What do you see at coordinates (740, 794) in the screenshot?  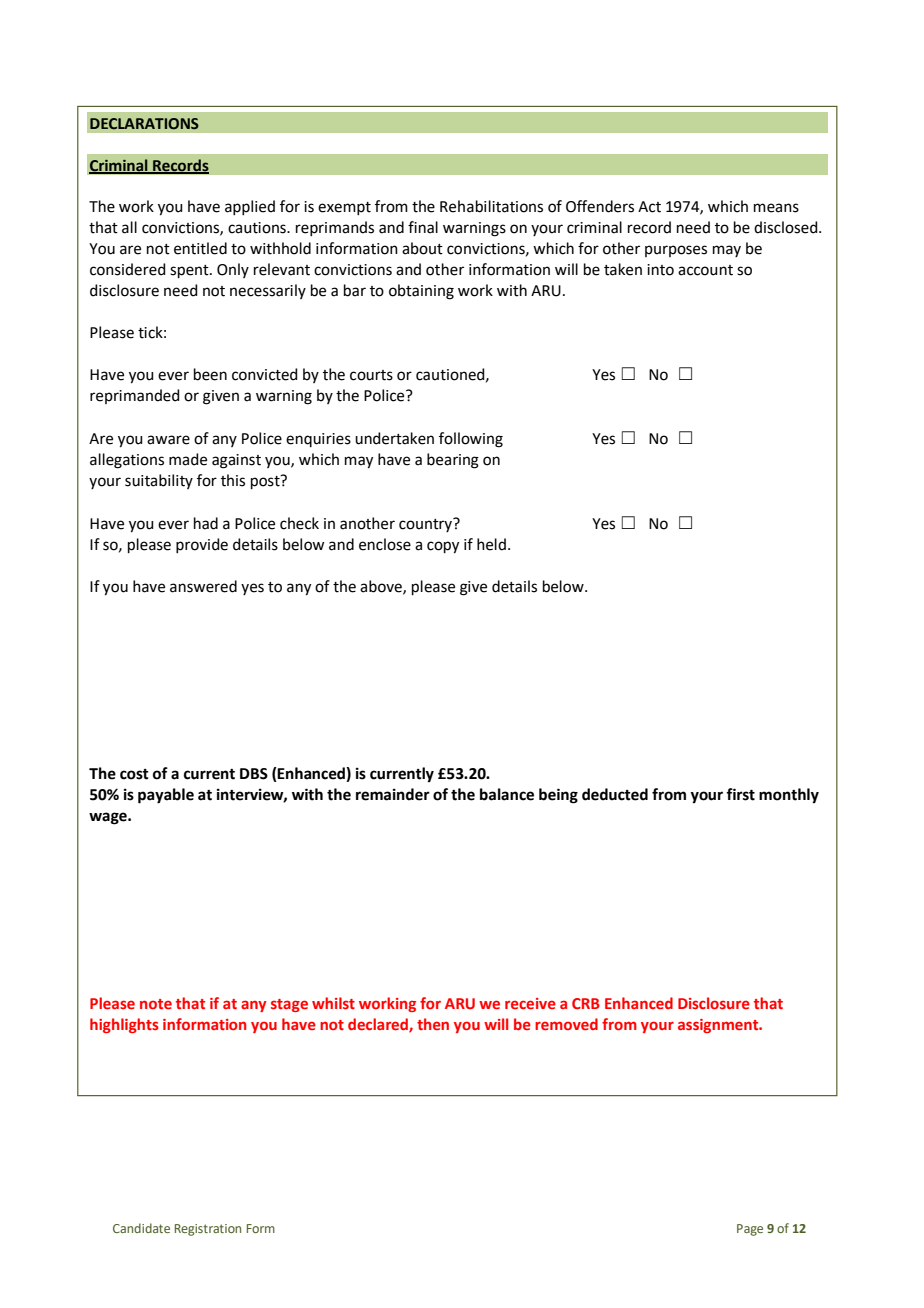 I see `first` at bounding box center [740, 794].
